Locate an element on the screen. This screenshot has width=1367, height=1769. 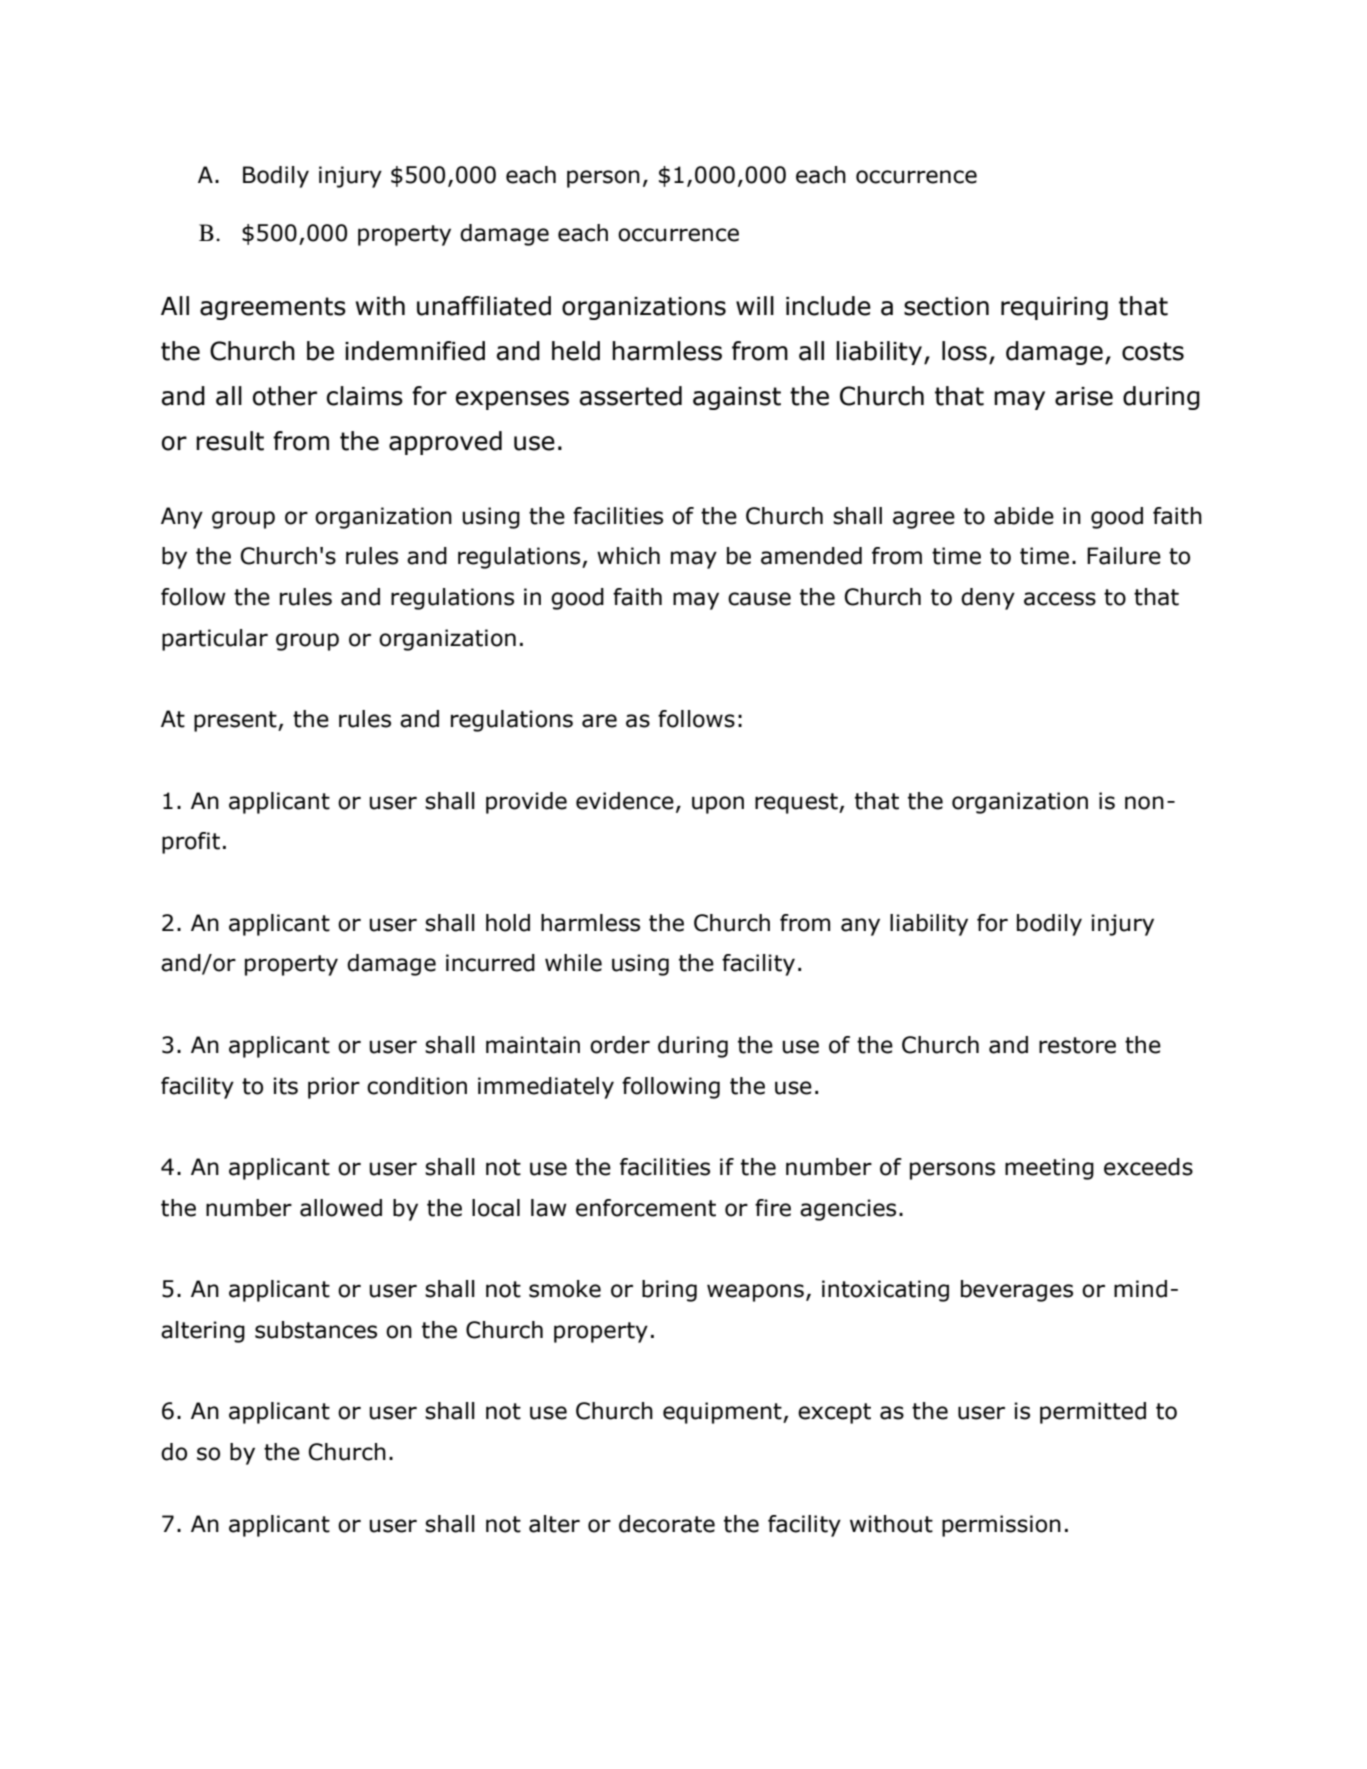
indemnified is located at coordinates (415, 351).
